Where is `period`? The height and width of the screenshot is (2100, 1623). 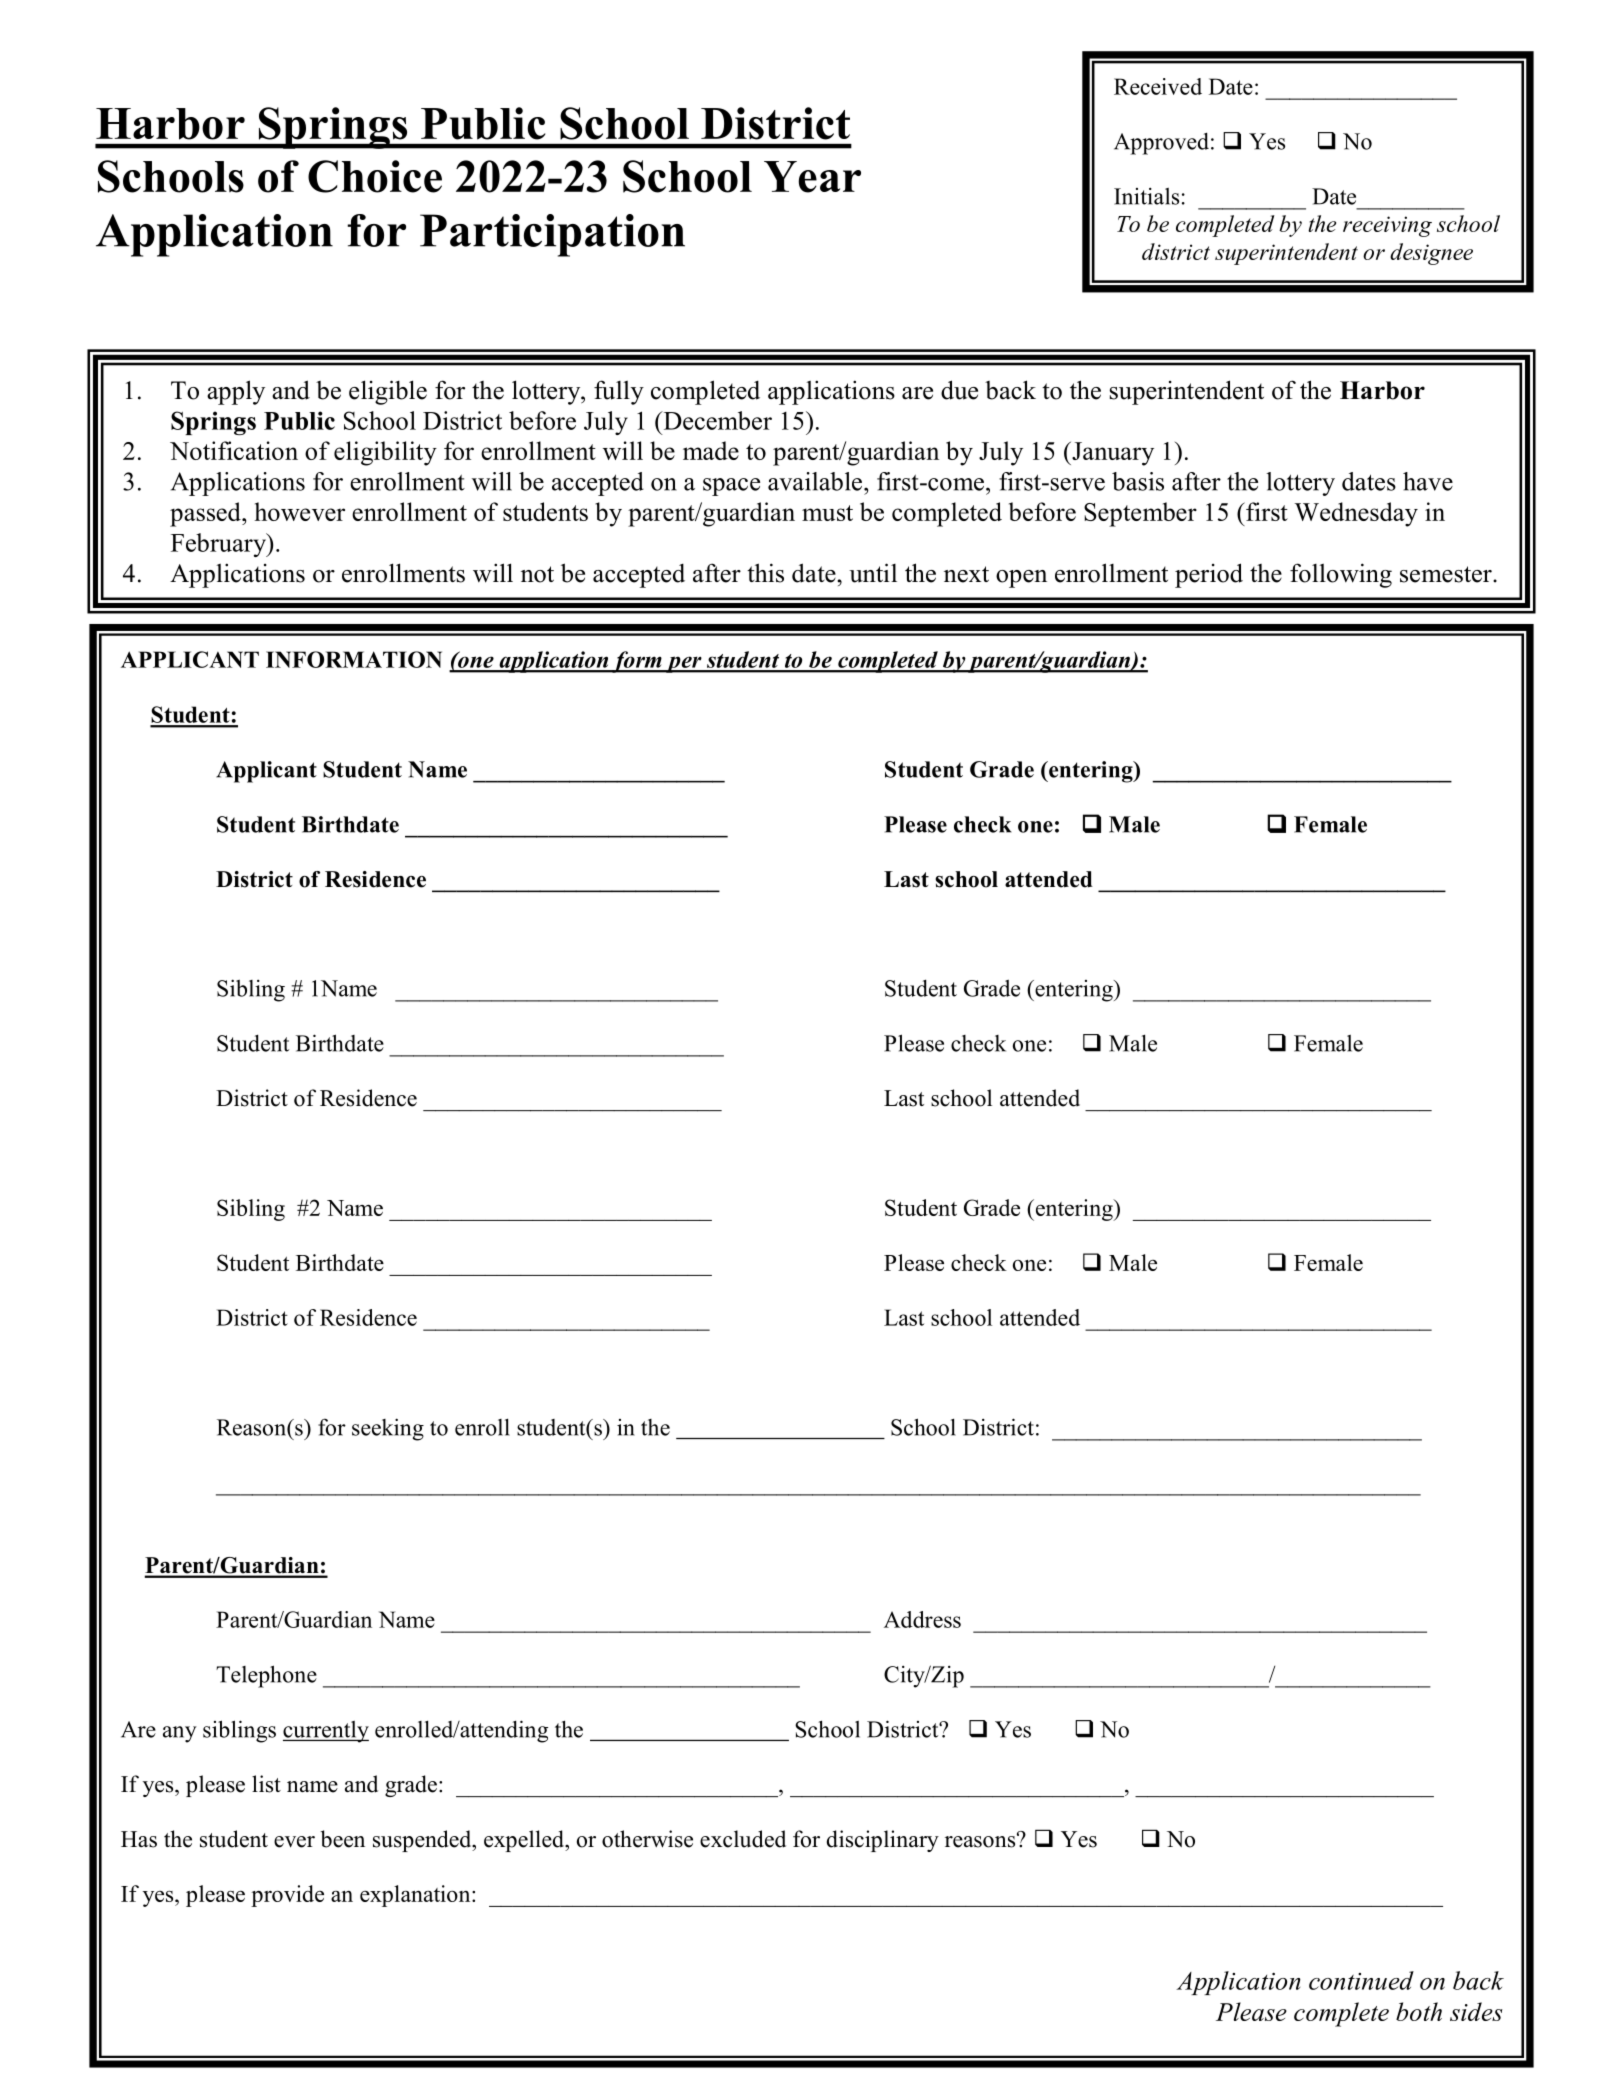
period is located at coordinates (1209, 575).
